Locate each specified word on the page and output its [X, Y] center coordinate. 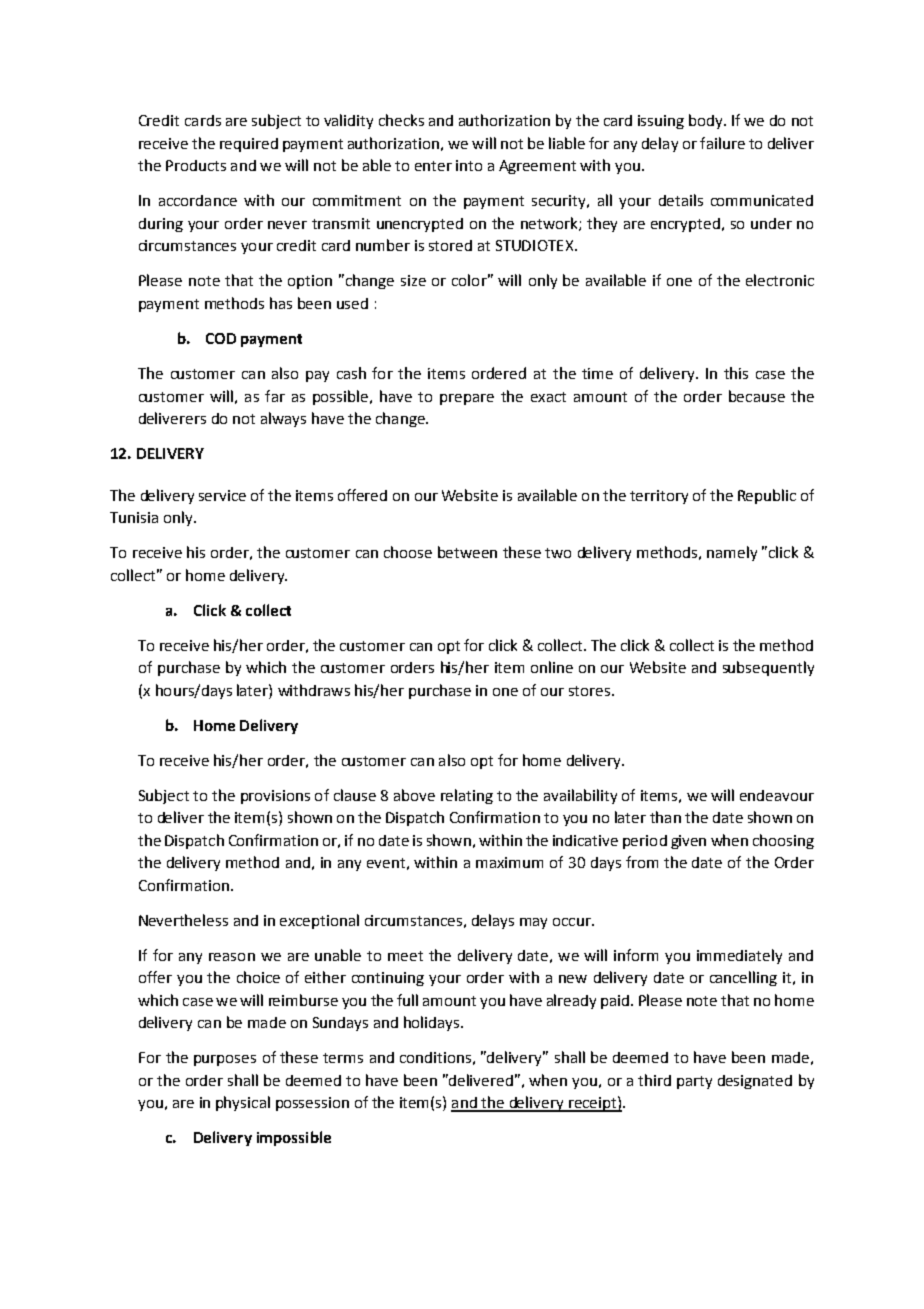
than [665, 817]
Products [196, 165]
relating [467, 796]
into [469, 165]
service [222, 495]
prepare [467, 399]
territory [659, 497]
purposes [225, 1060]
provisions [275, 797]
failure [722, 143]
